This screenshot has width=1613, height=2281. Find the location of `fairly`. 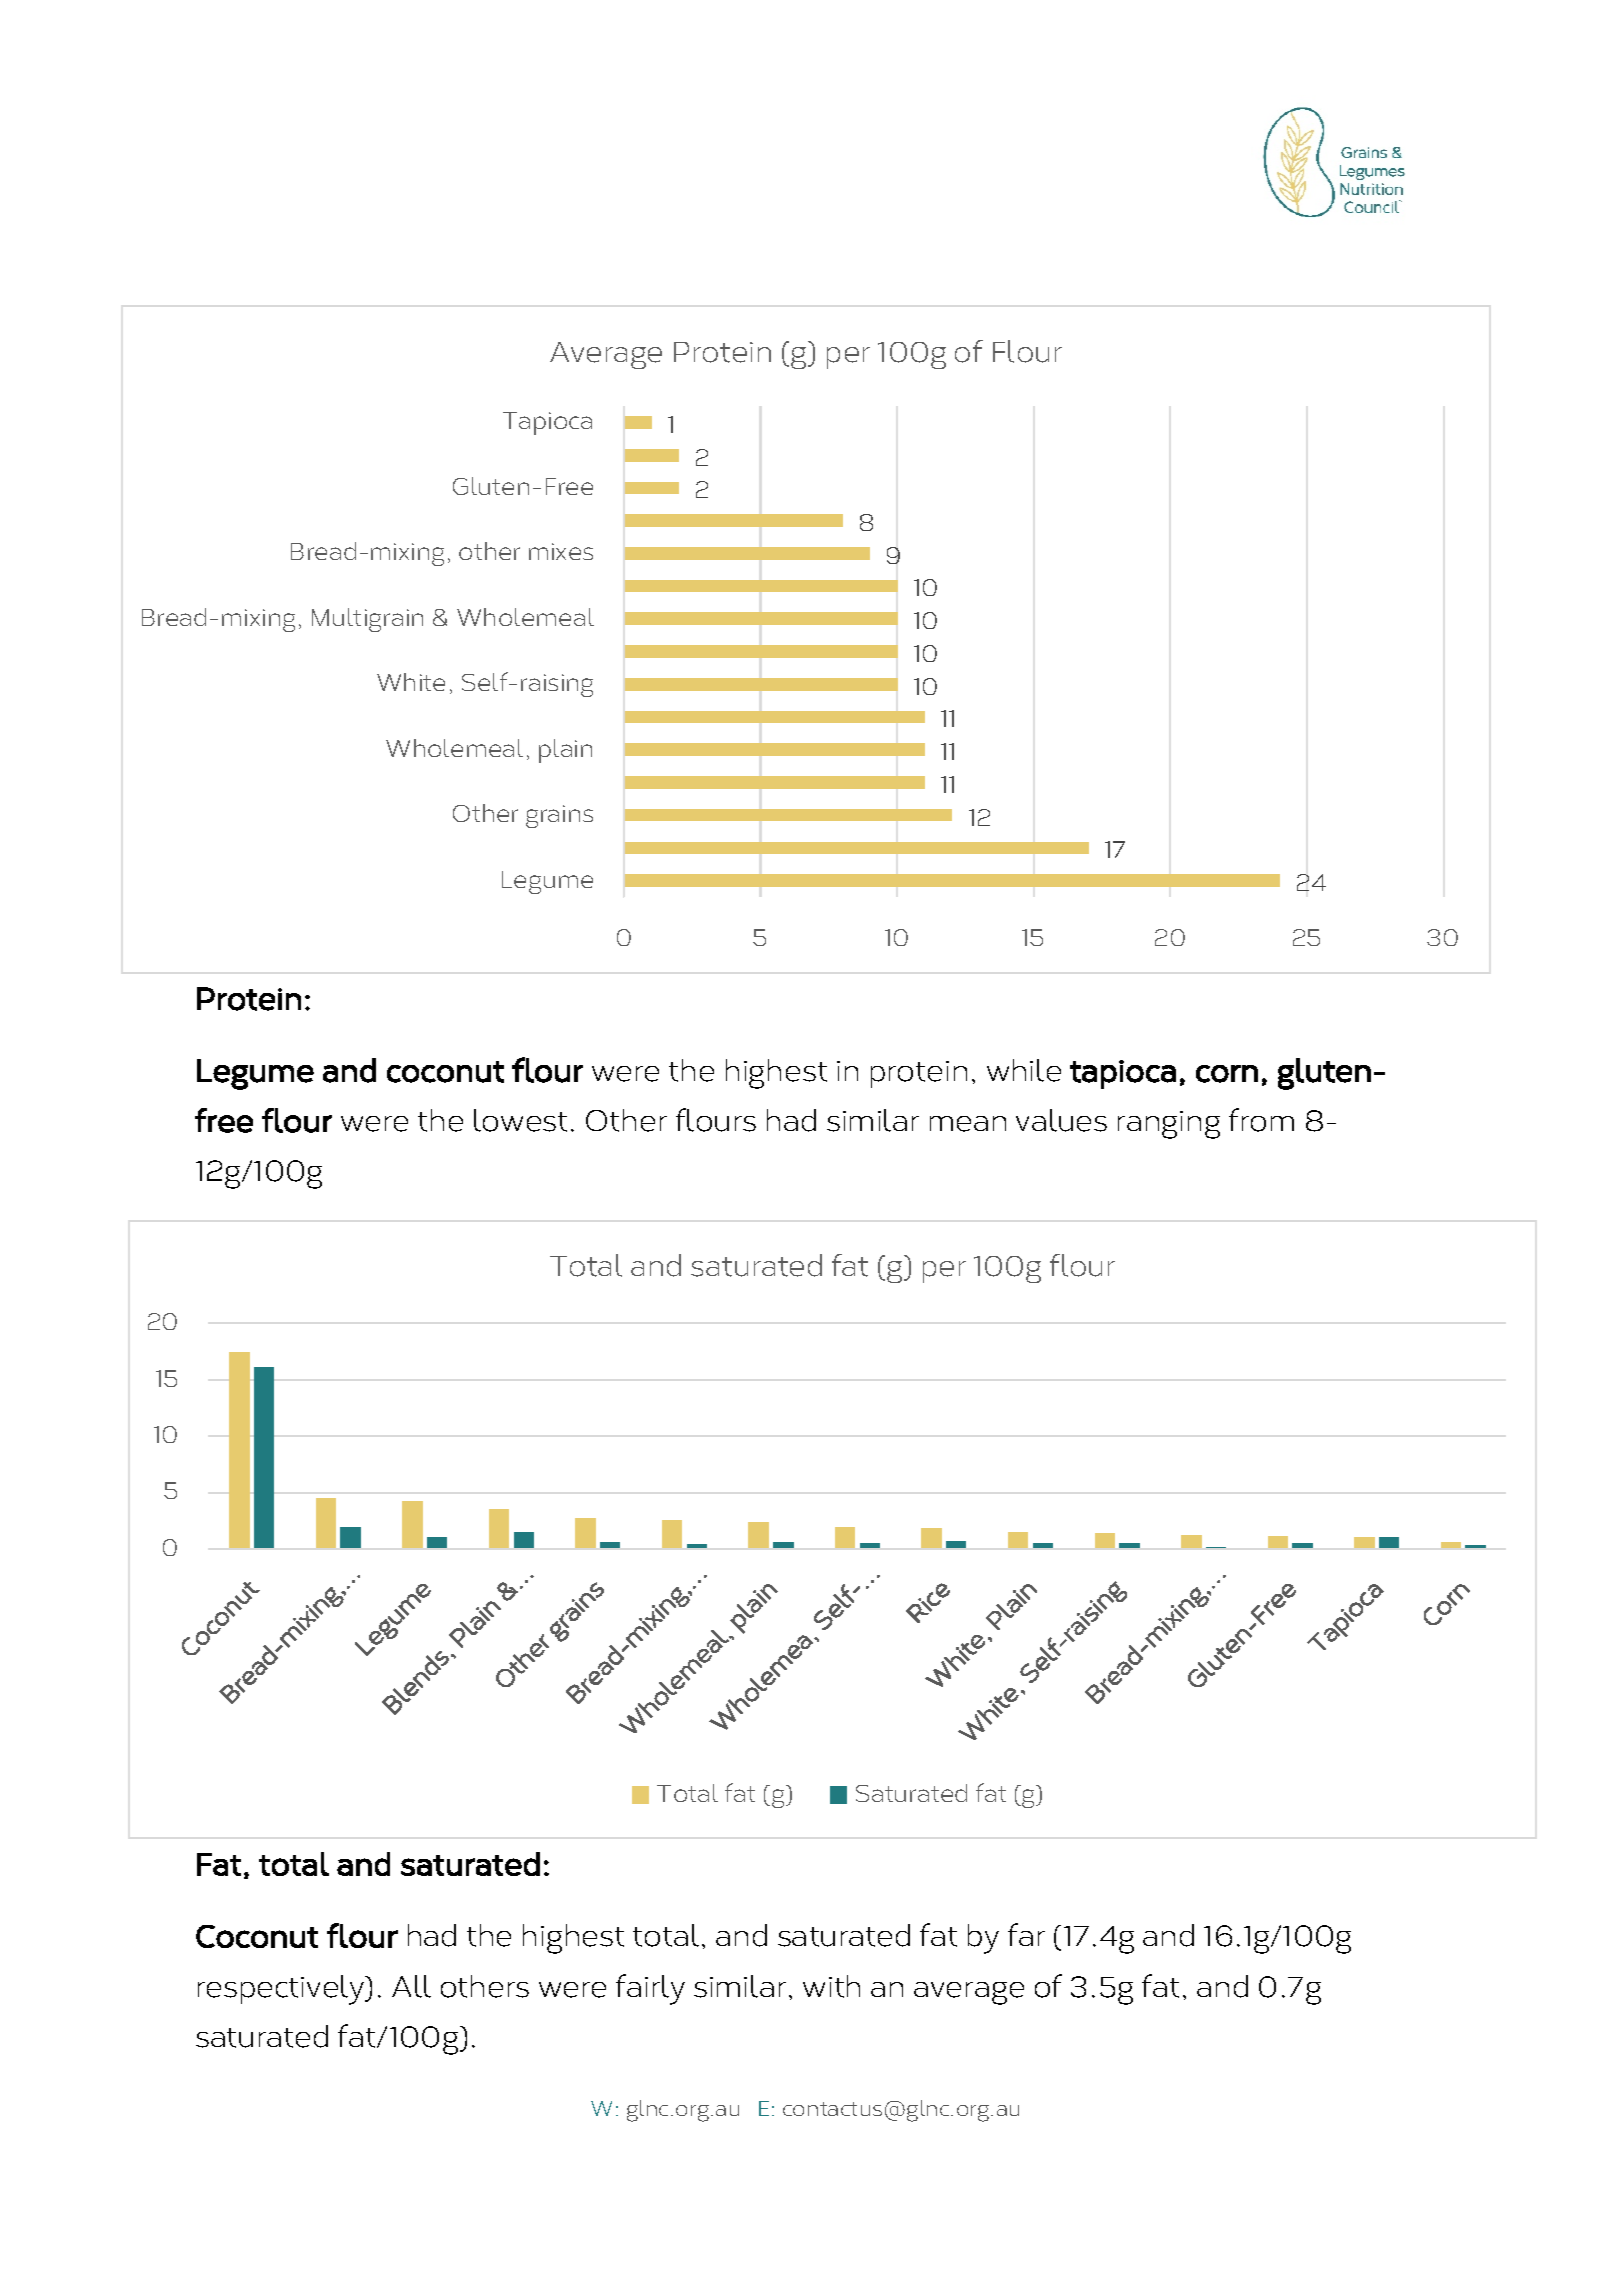

fairly is located at coordinates (650, 1989).
